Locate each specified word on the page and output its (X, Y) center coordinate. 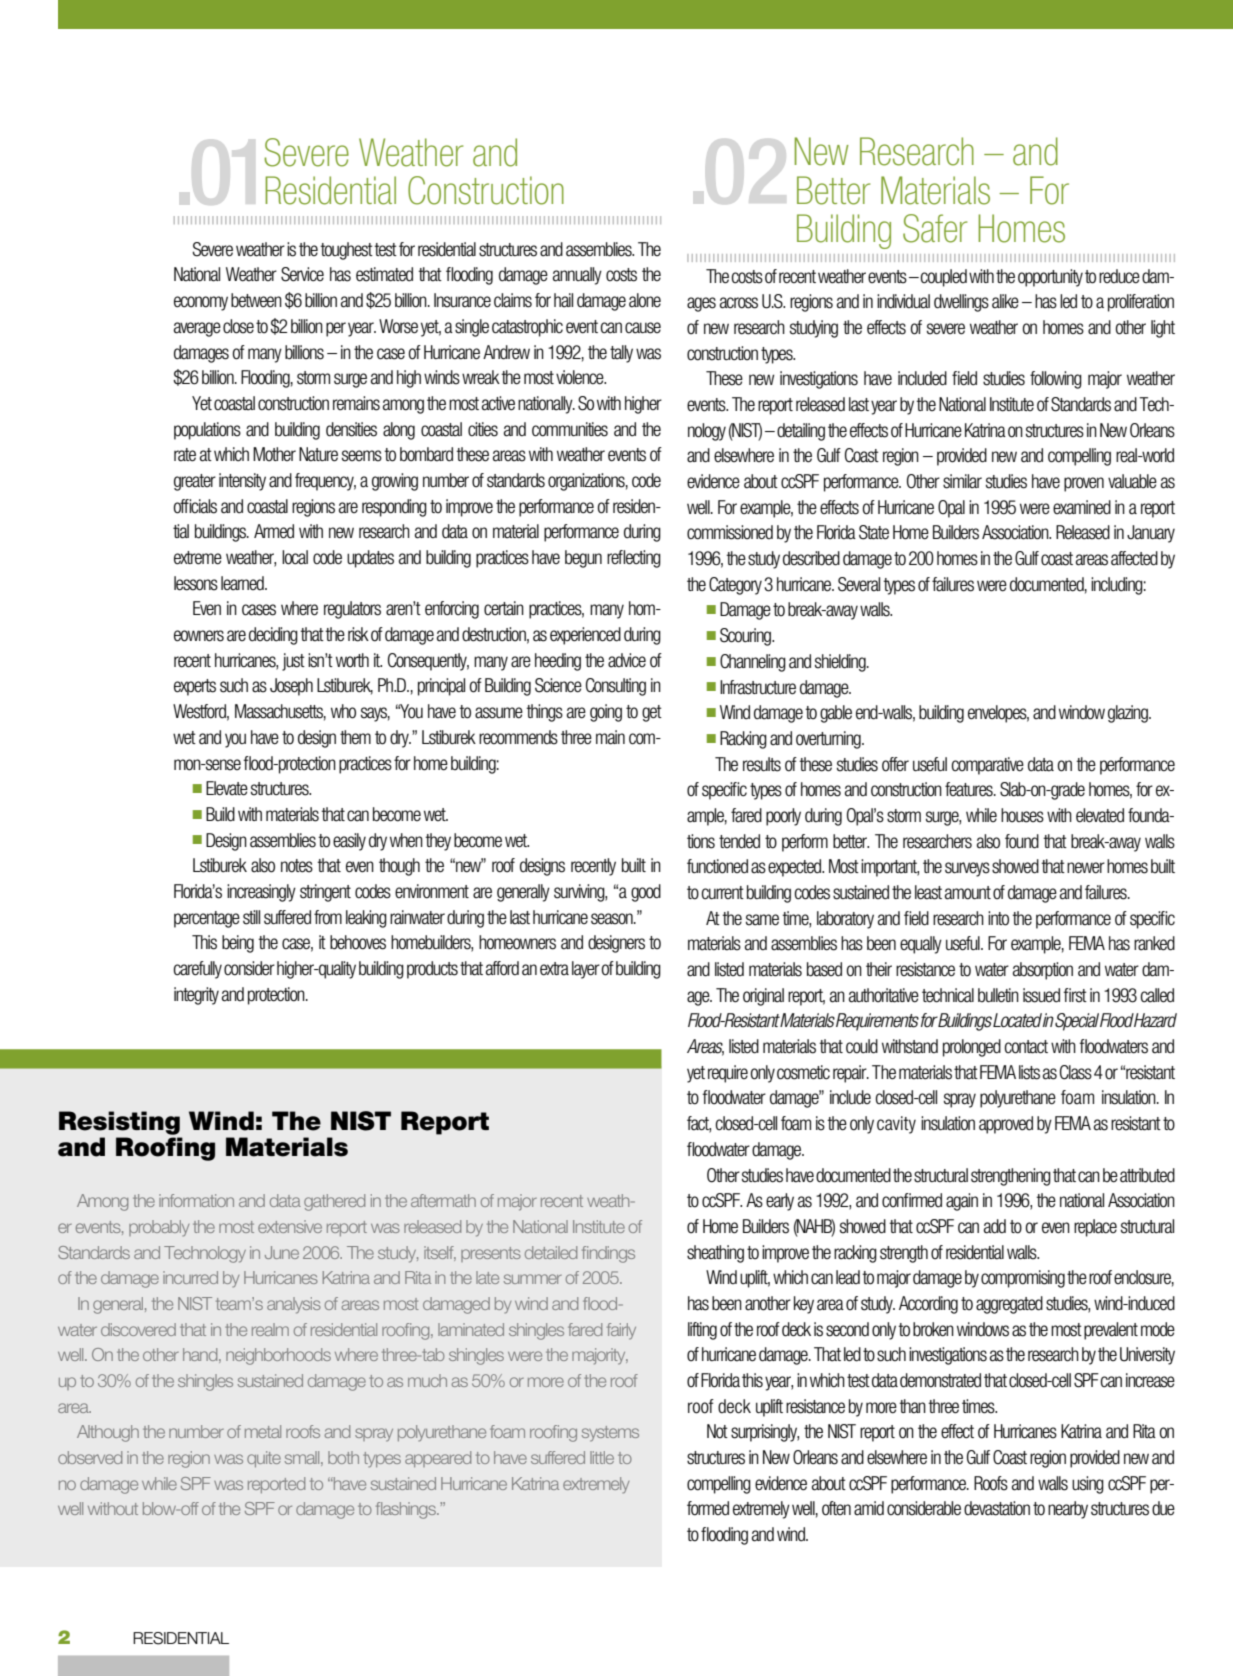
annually (577, 276)
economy (201, 303)
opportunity (1050, 278)
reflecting (634, 559)
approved (1006, 1125)
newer (1086, 868)
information (196, 1200)
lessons (196, 583)
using (1088, 1485)
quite (264, 1459)
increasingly (261, 893)
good (646, 893)
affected (1134, 558)
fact (699, 1124)
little (602, 1457)
